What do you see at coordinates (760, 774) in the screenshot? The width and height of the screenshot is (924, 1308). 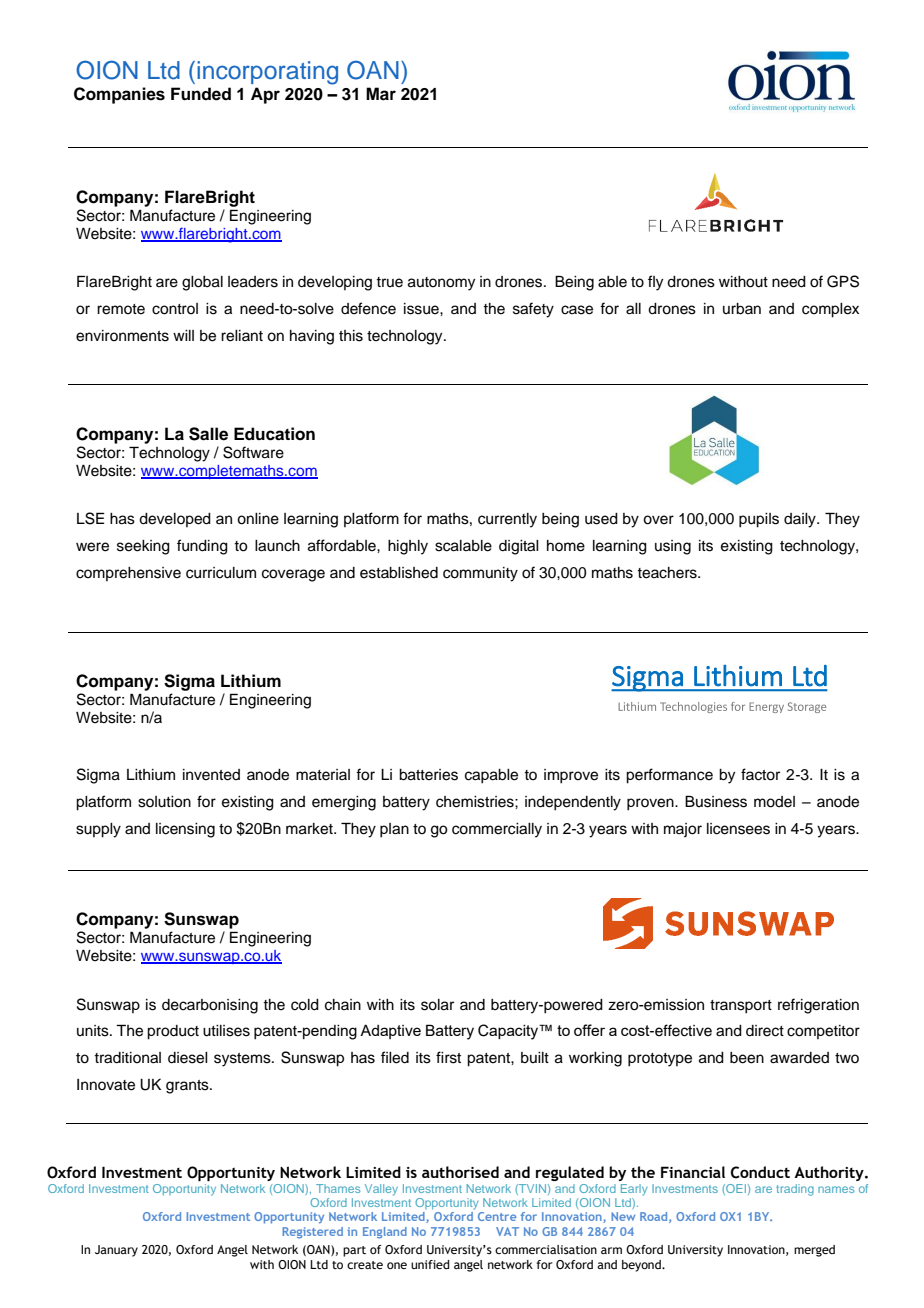 I see `factor` at bounding box center [760, 774].
